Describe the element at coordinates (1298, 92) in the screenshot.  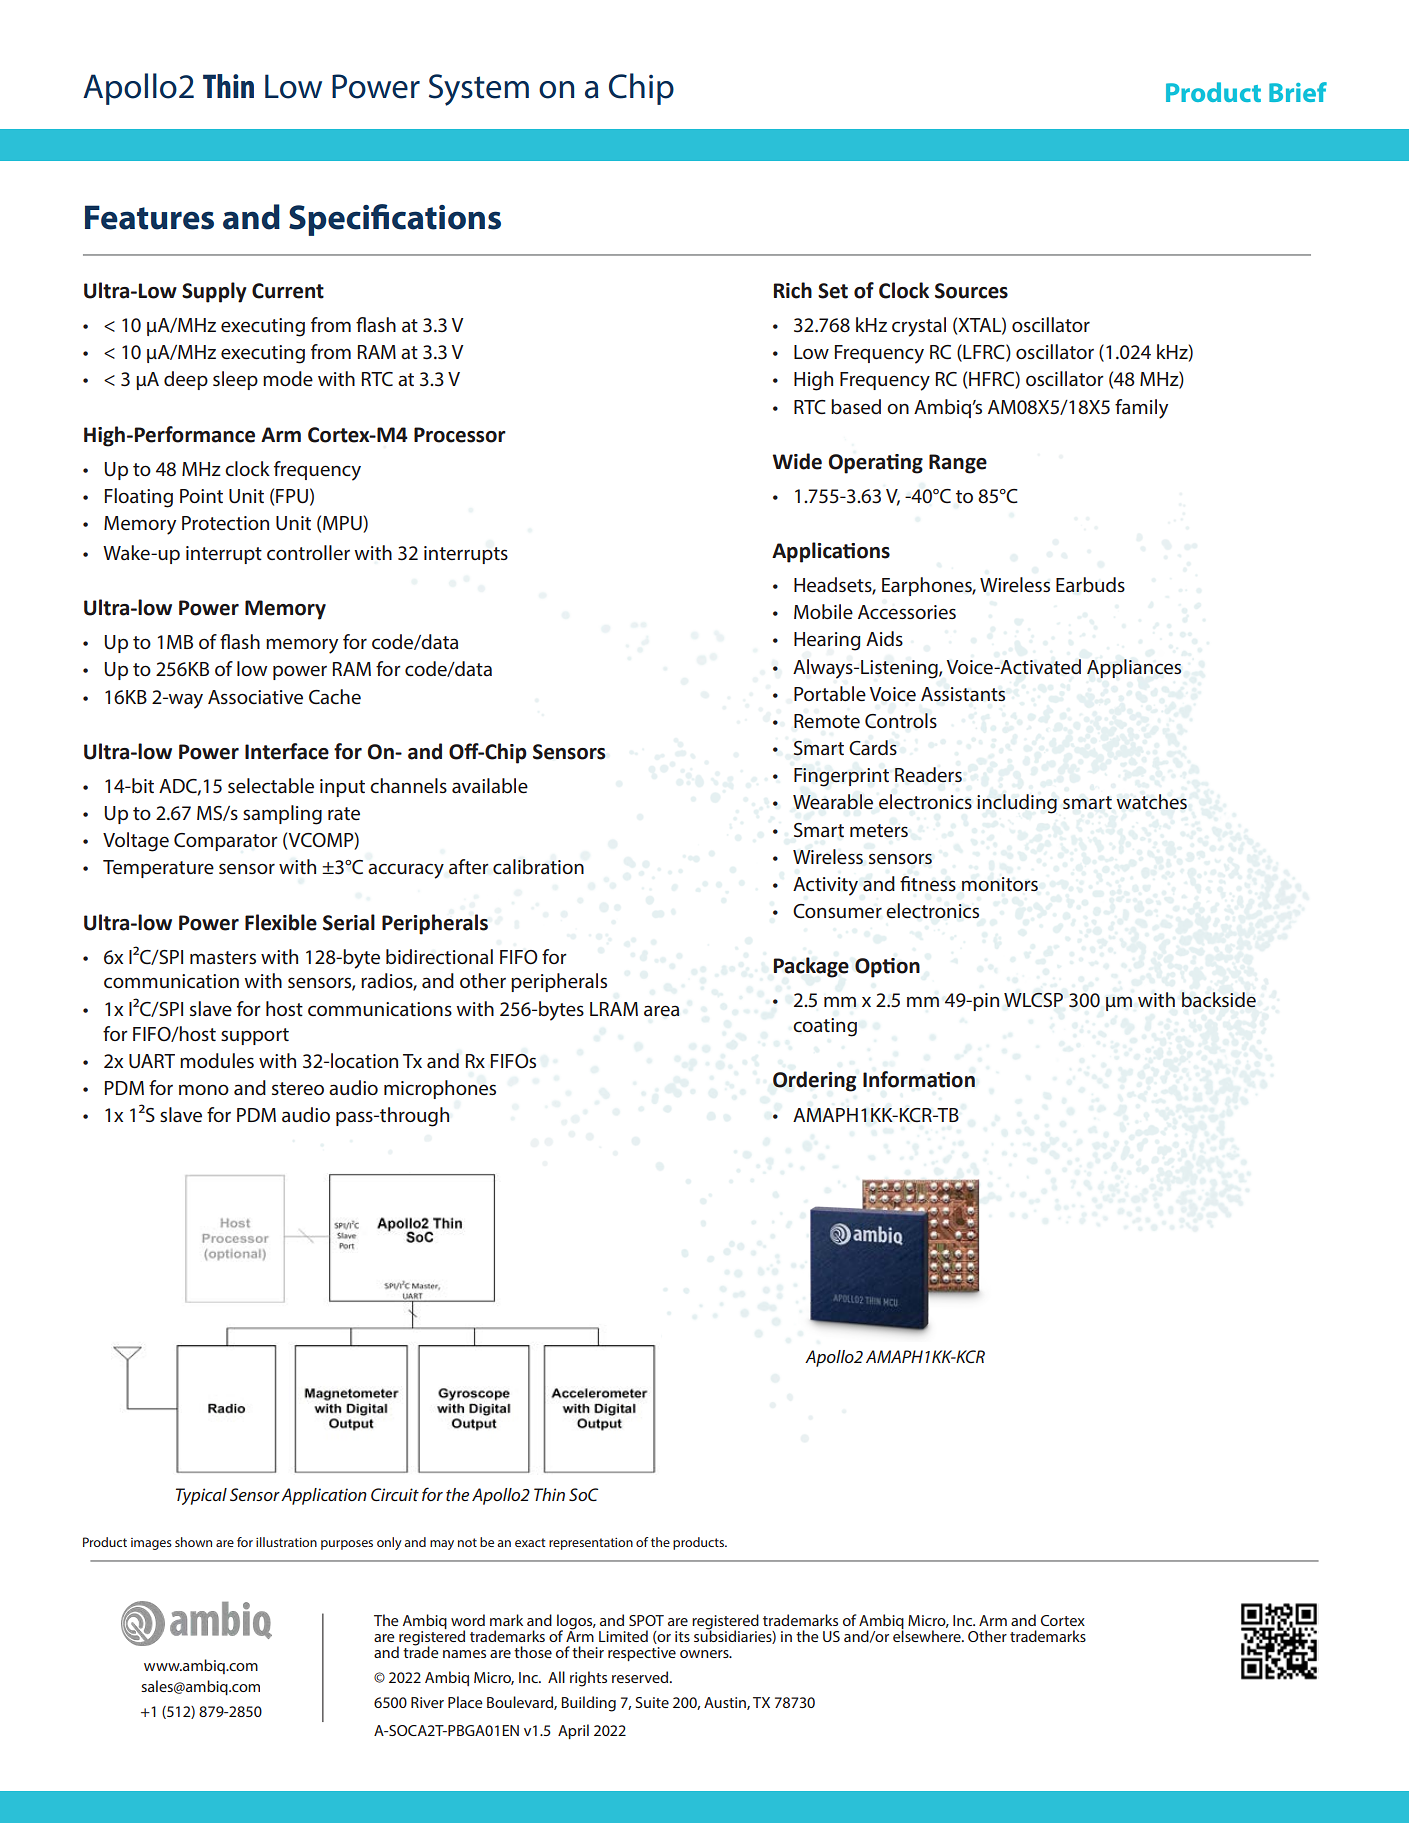
I see `Brief` at that location.
